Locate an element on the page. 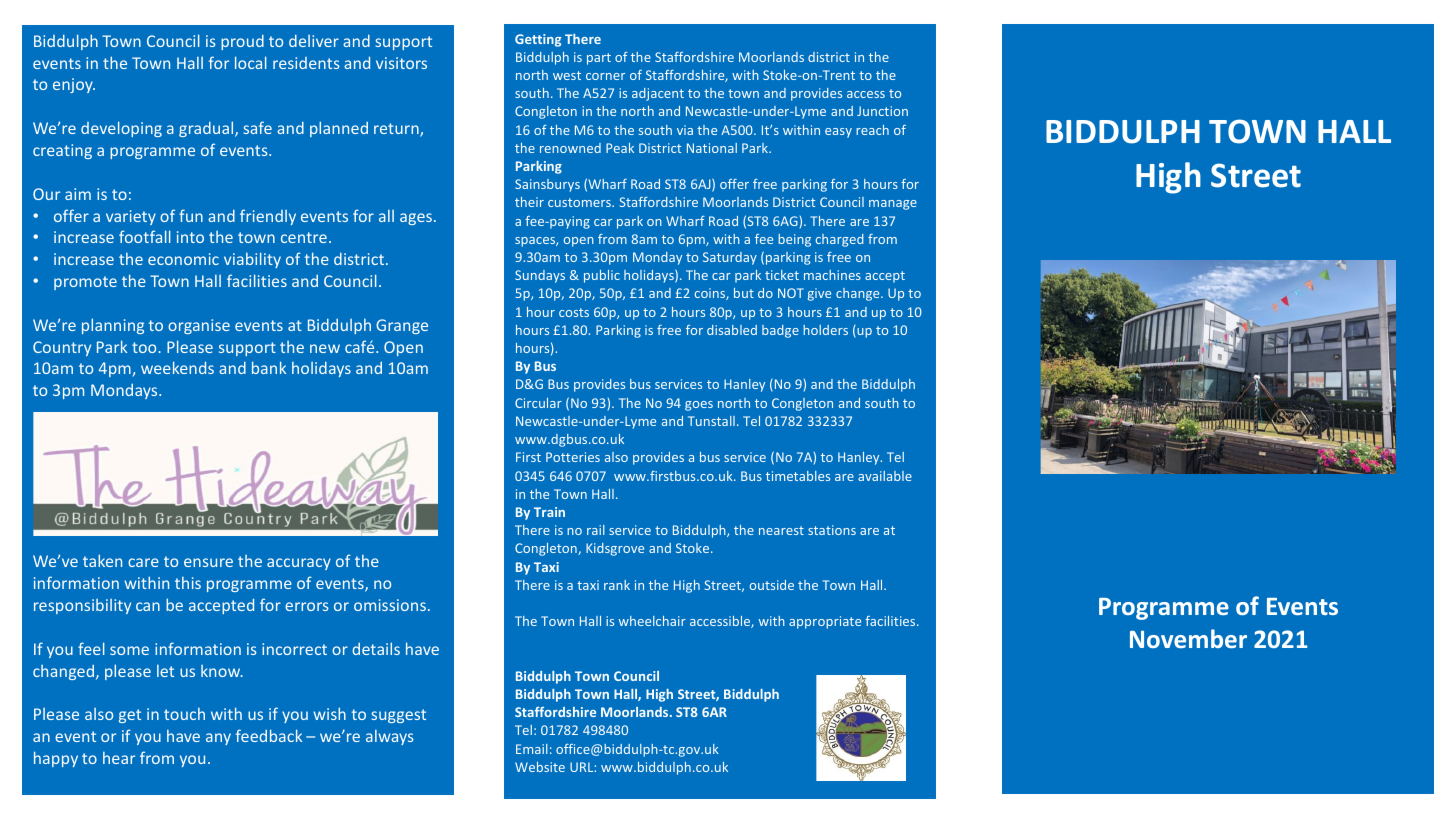 The width and height of the page is (1456, 819). Junction is located at coordinates (882, 111).
